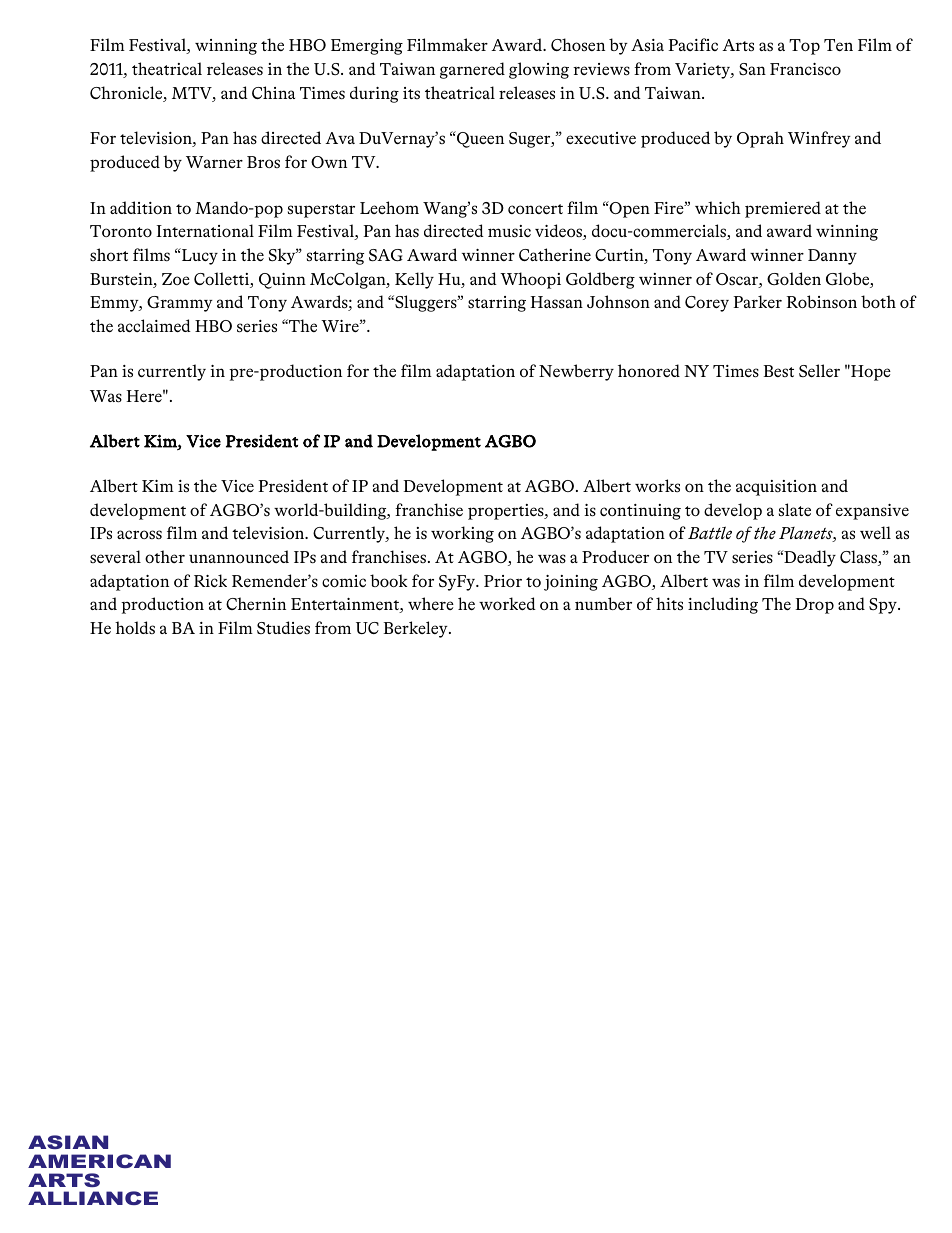  Describe the element at coordinates (723, 605) in the screenshot. I see `including` at that location.
